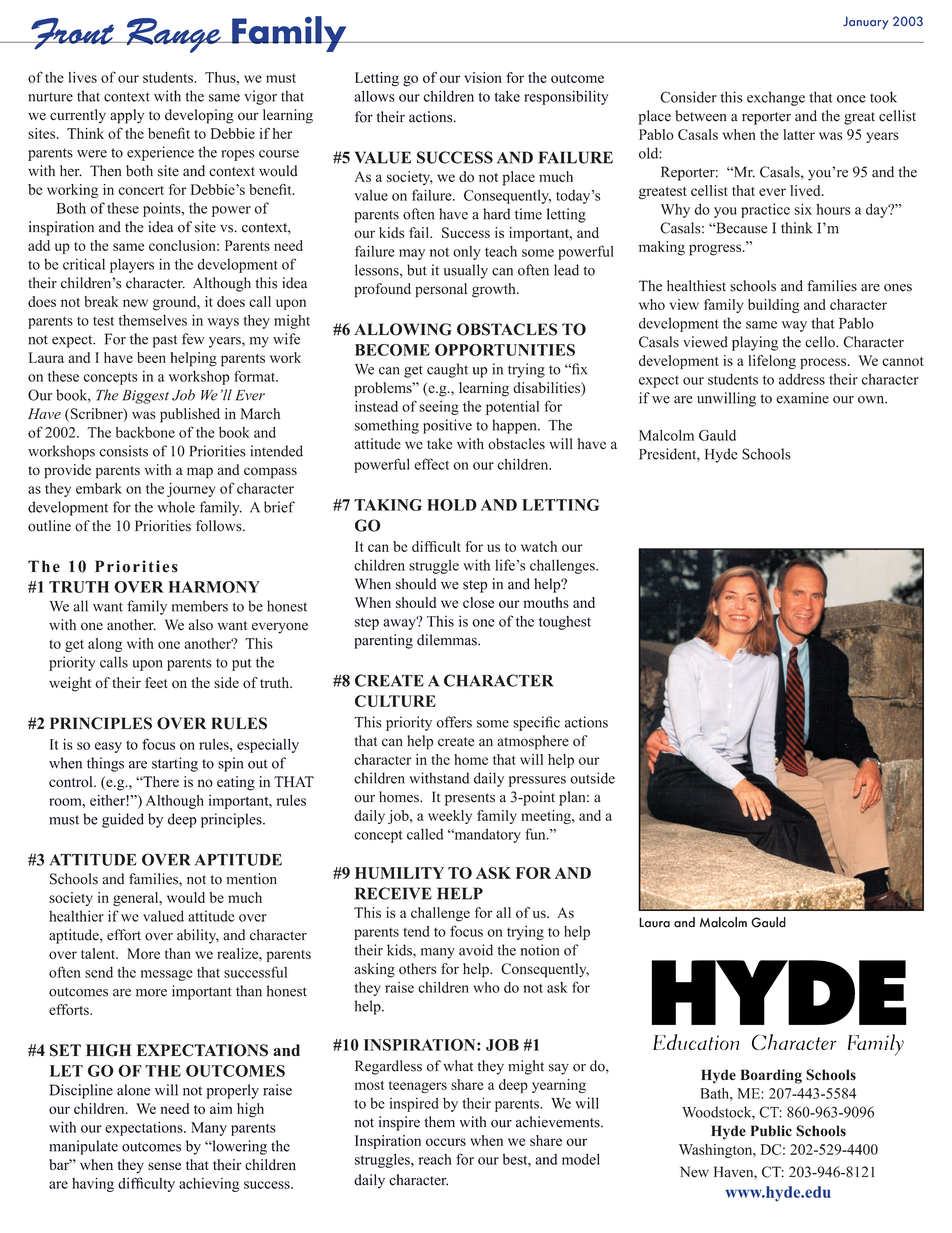 This screenshot has width=952, height=1233. What do you see at coordinates (469, 799) in the screenshot?
I see `presents` at bounding box center [469, 799].
